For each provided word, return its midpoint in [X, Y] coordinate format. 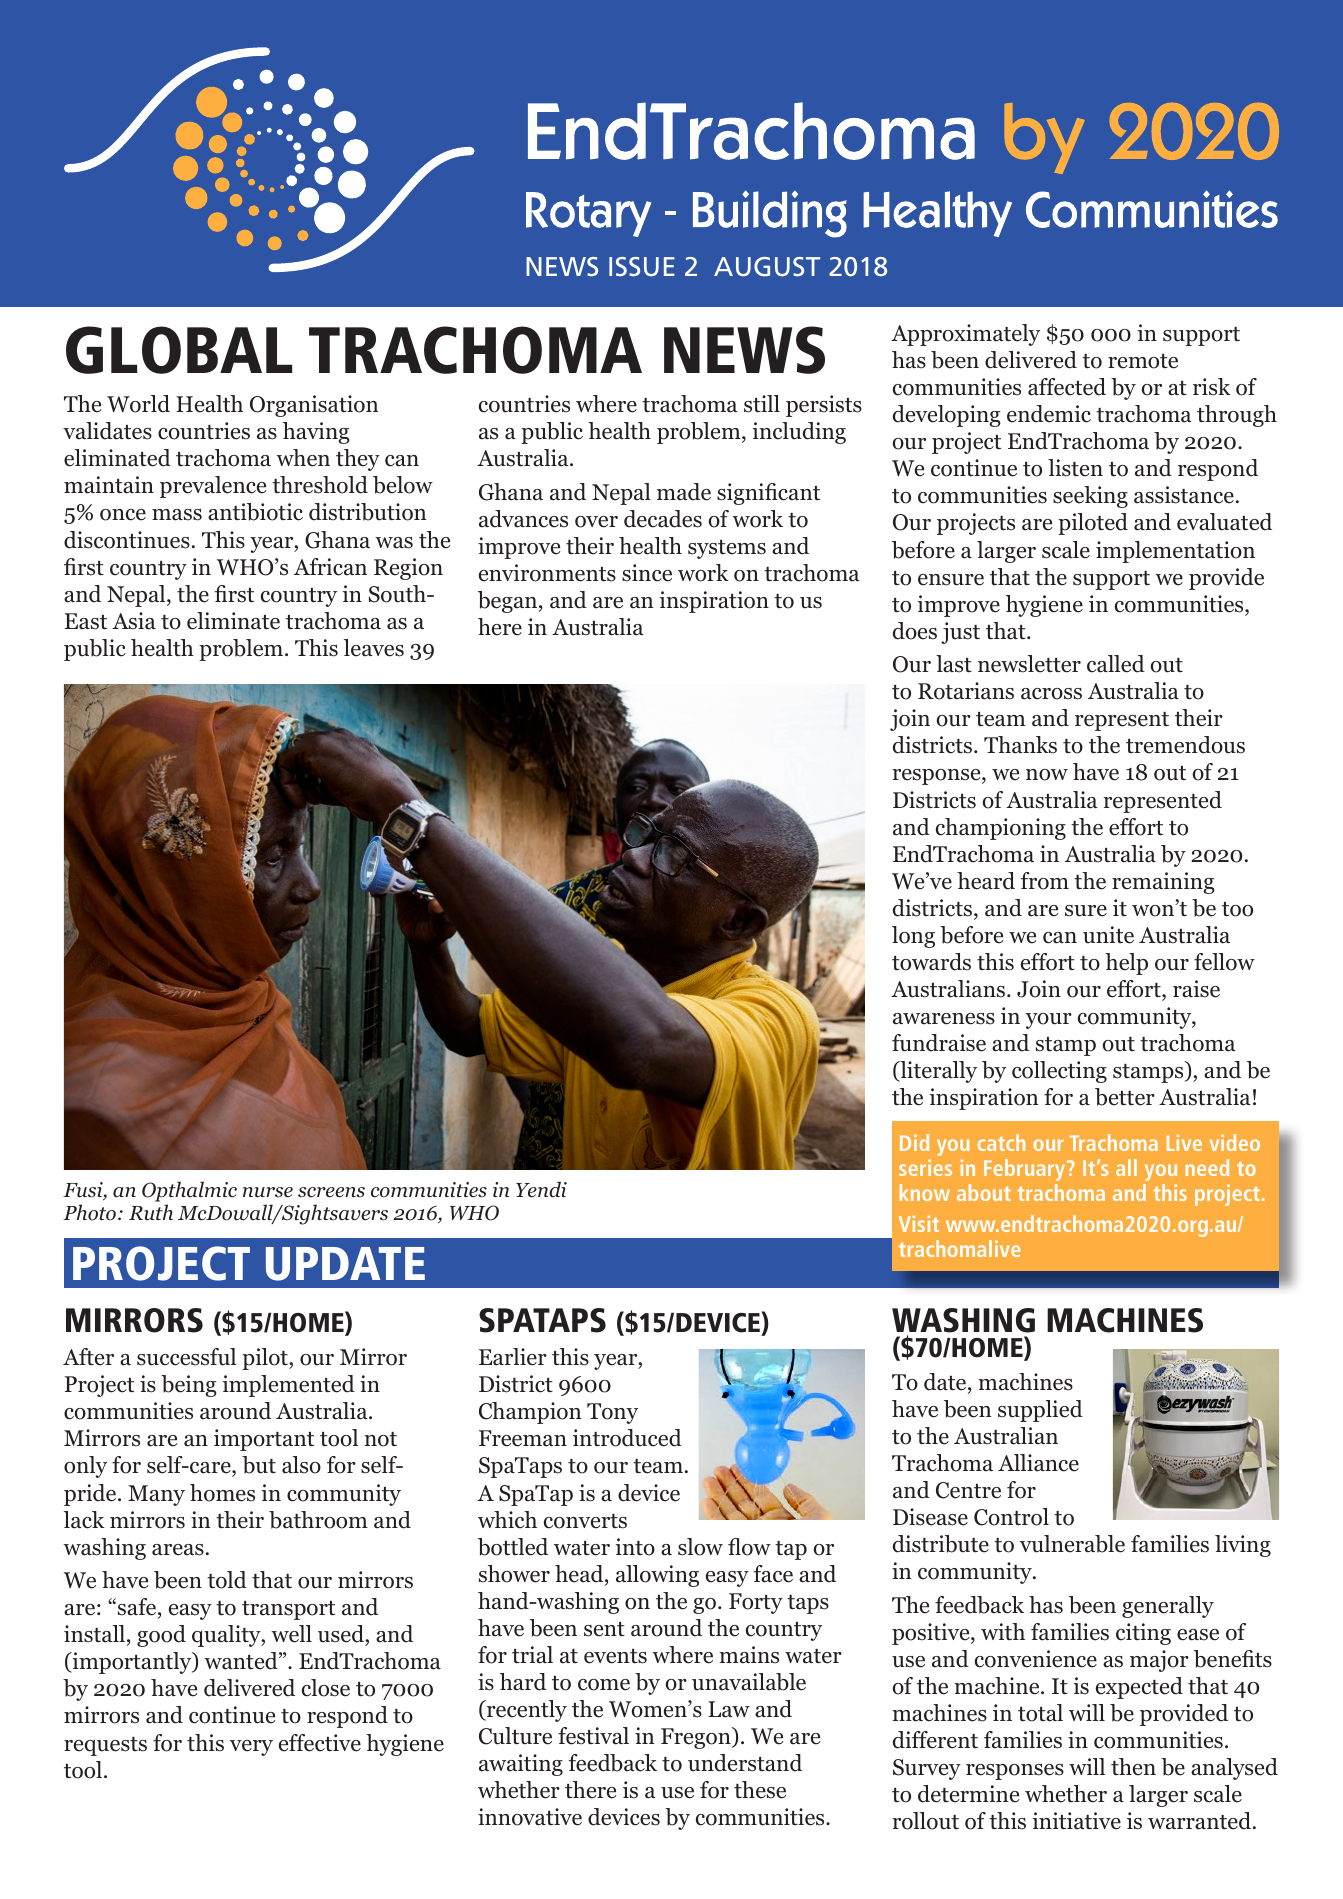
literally [937, 1072]
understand [745, 1763]
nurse [268, 1192]
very [251, 1748]
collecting [1059, 1072]
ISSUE [642, 266]
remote [1143, 361]
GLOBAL [179, 350]
